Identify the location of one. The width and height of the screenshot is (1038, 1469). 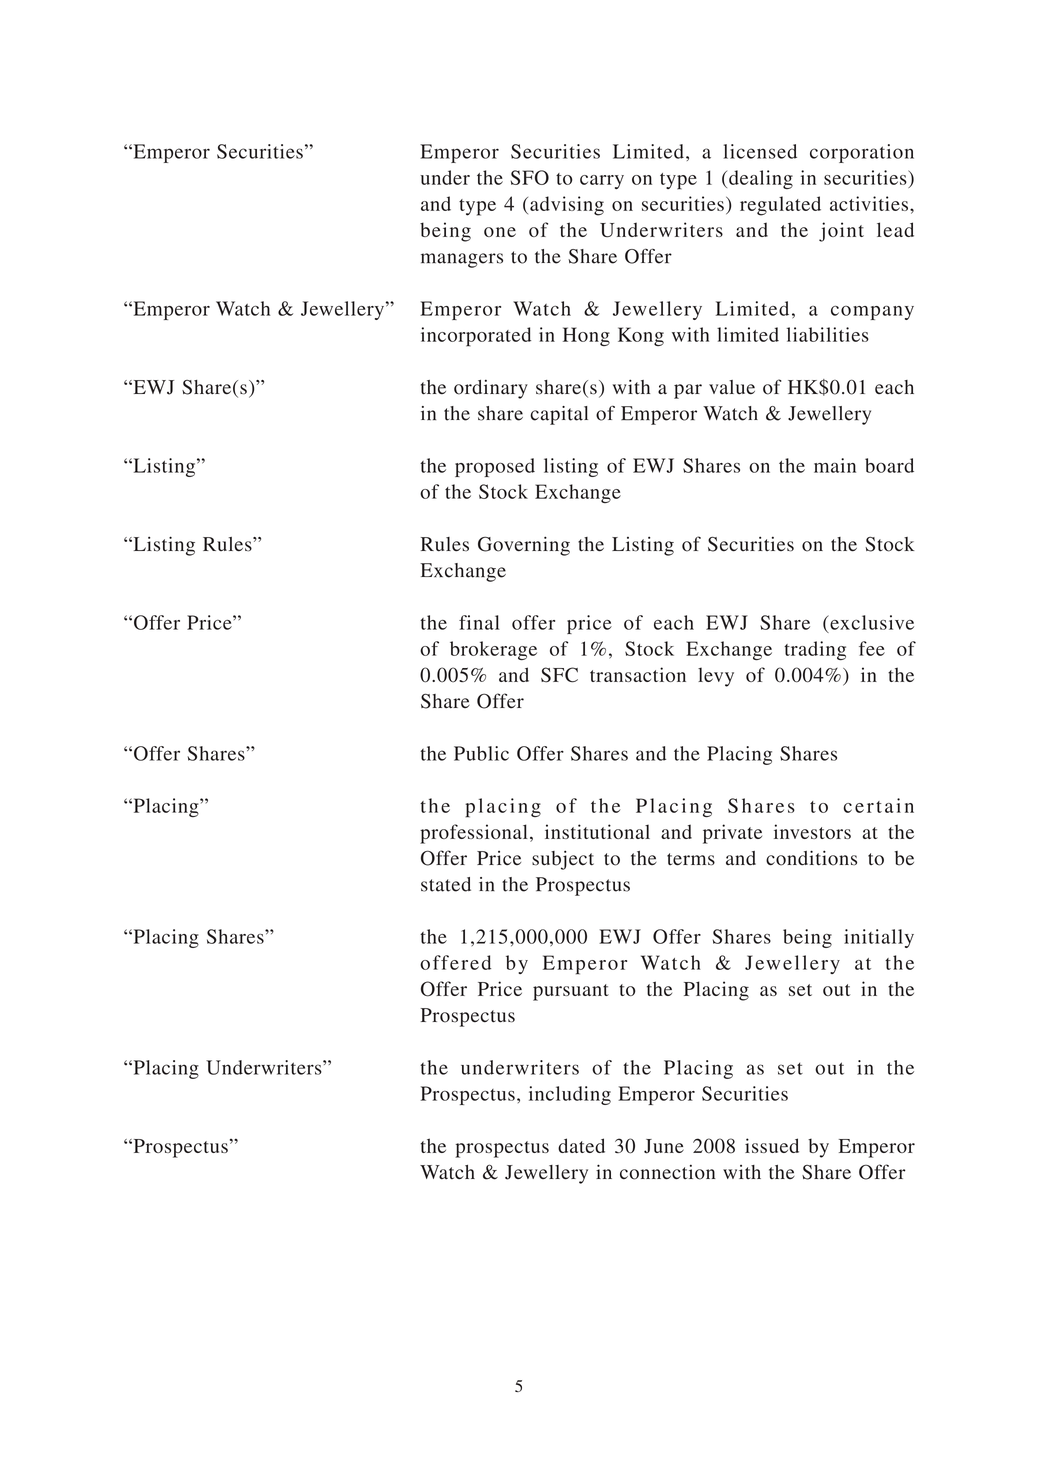
(500, 232).
